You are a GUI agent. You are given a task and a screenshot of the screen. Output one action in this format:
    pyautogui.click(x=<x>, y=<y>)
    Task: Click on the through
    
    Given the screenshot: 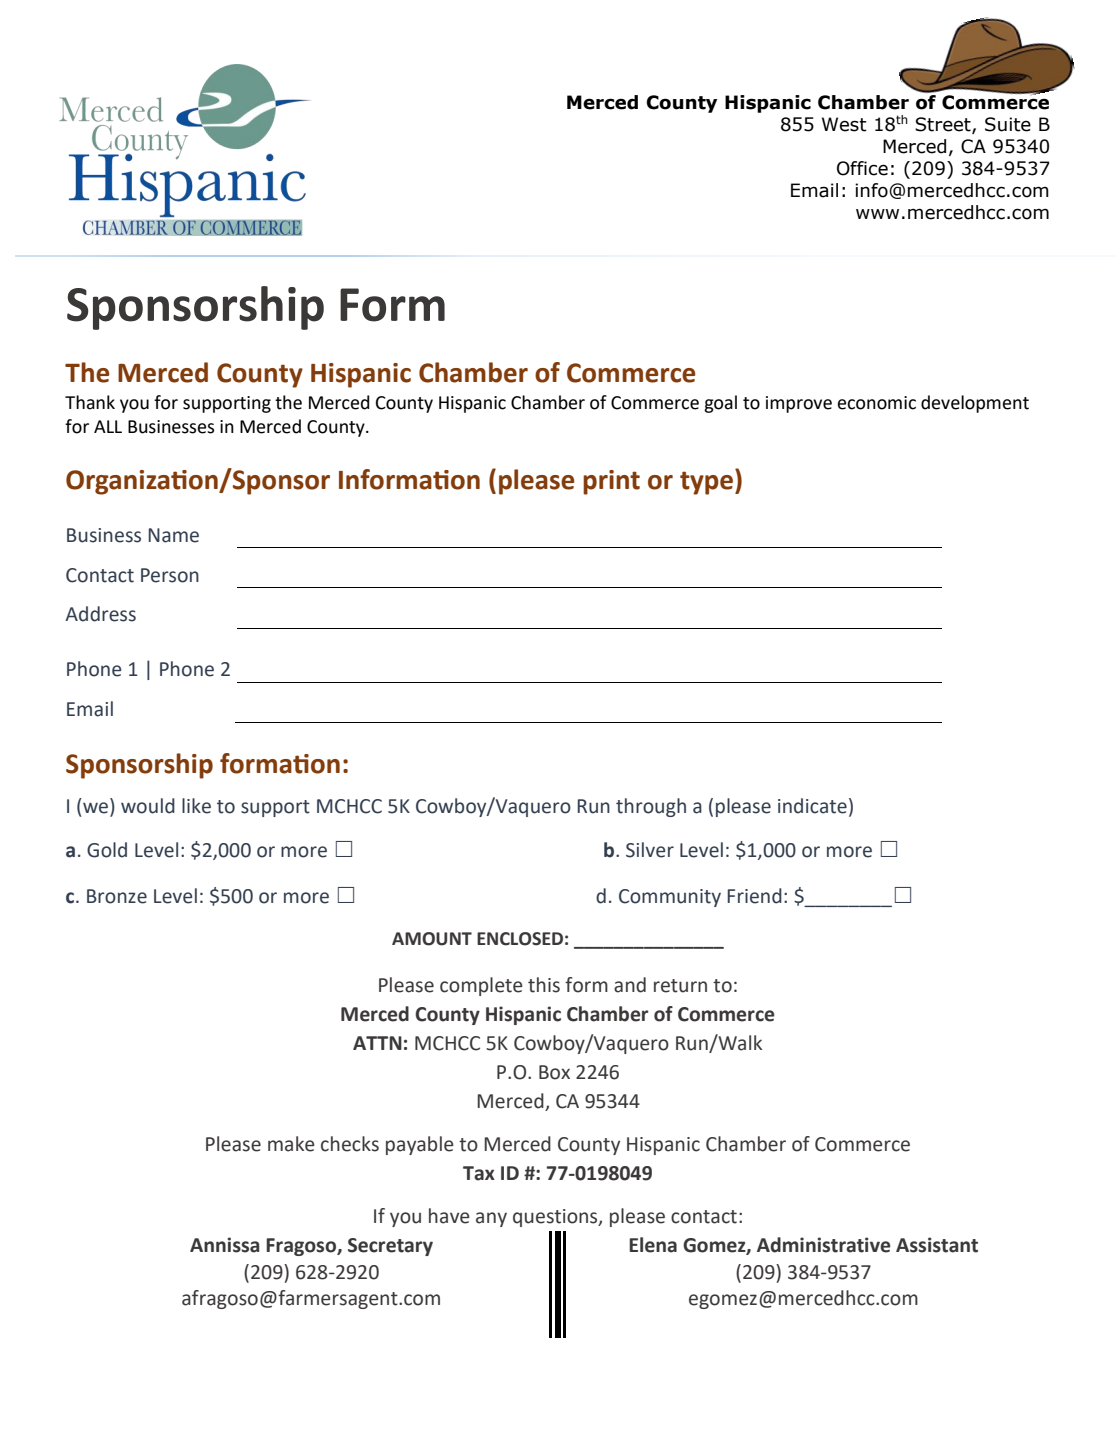 What is the action you would take?
    pyautogui.click(x=651, y=807)
